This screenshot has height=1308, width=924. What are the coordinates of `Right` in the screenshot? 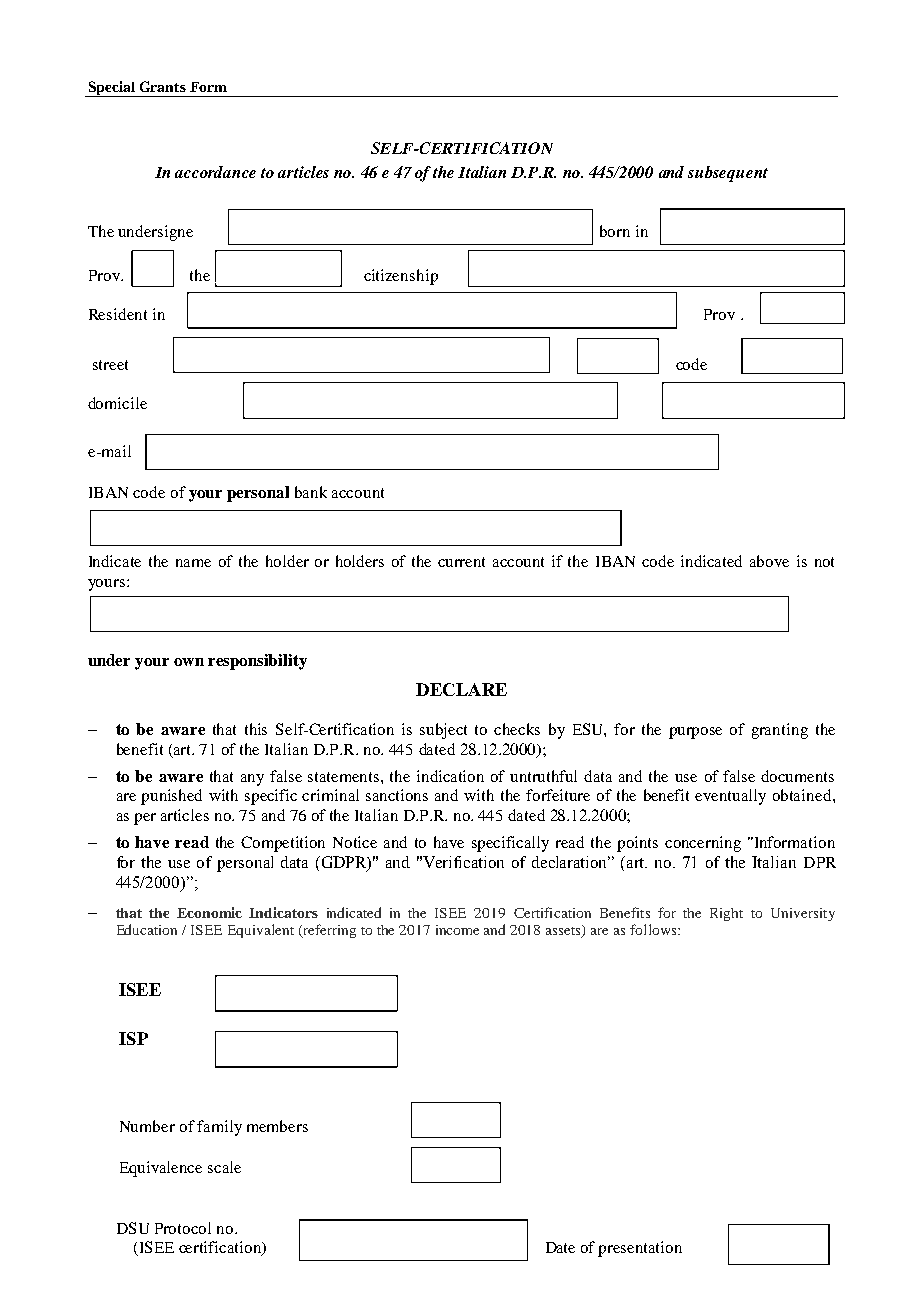 It's located at (726, 914).
